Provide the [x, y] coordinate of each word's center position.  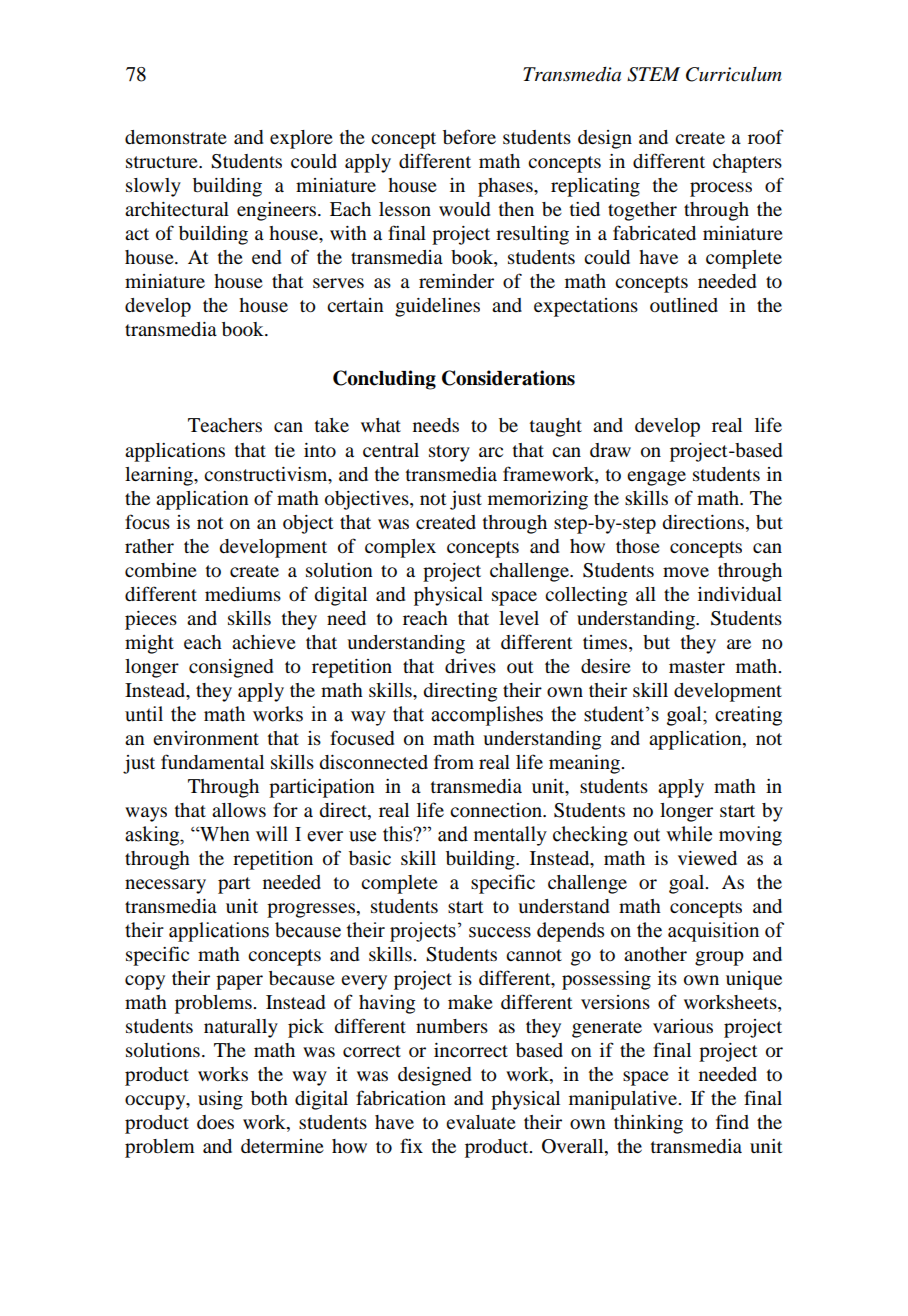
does [215, 1122]
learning [160, 476]
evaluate [481, 1122]
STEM [653, 74]
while [689, 834]
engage [656, 478]
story [449, 453]
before [469, 137]
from [454, 761]
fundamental [212, 762]
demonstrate [176, 137]
